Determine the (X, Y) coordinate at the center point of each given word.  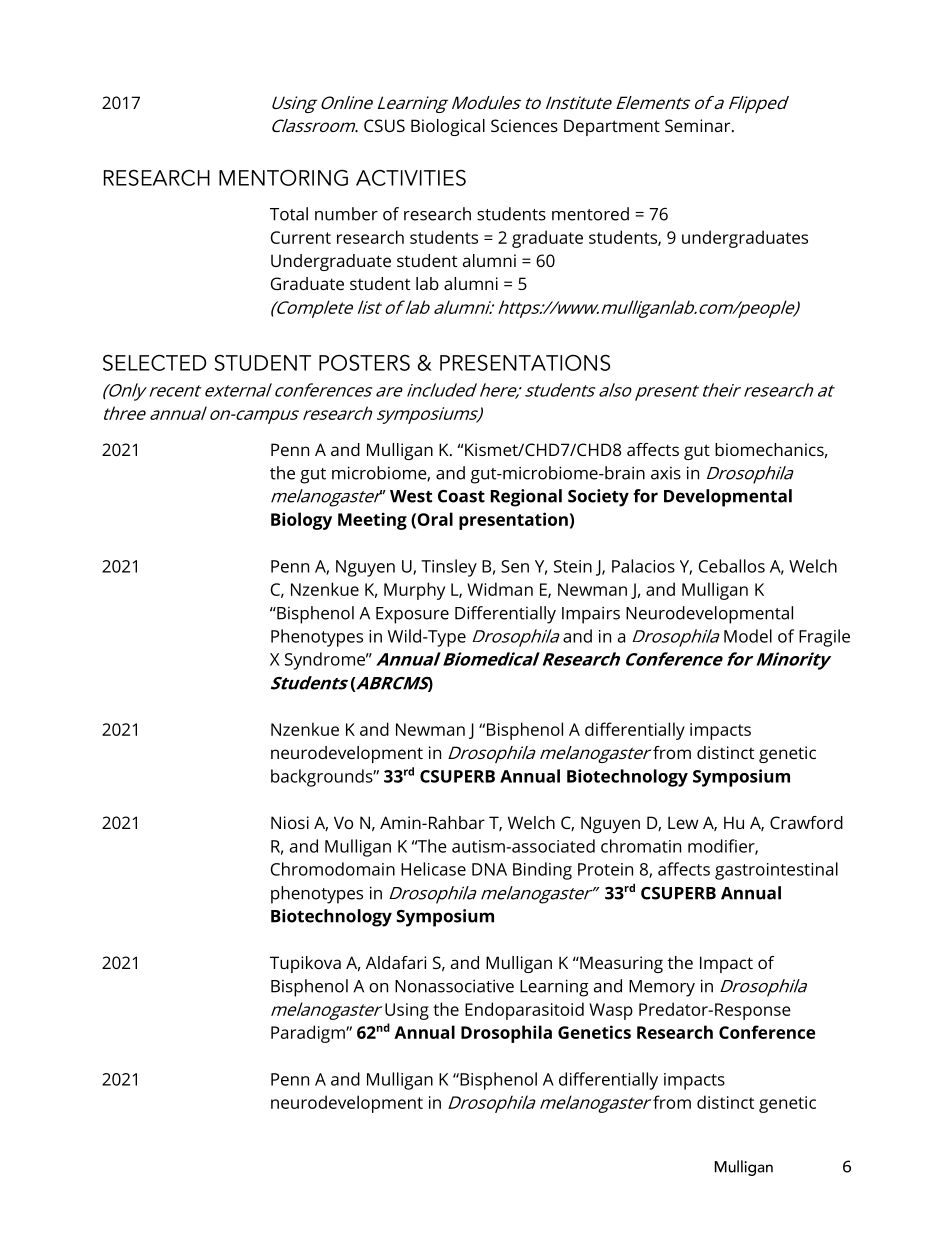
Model (748, 636)
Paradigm (309, 1034)
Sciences (524, 125)
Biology (301, 521)
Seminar (699, 125)
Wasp (611, 1011)
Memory (662, 988)
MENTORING (283, 177)
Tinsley (449, 568)
